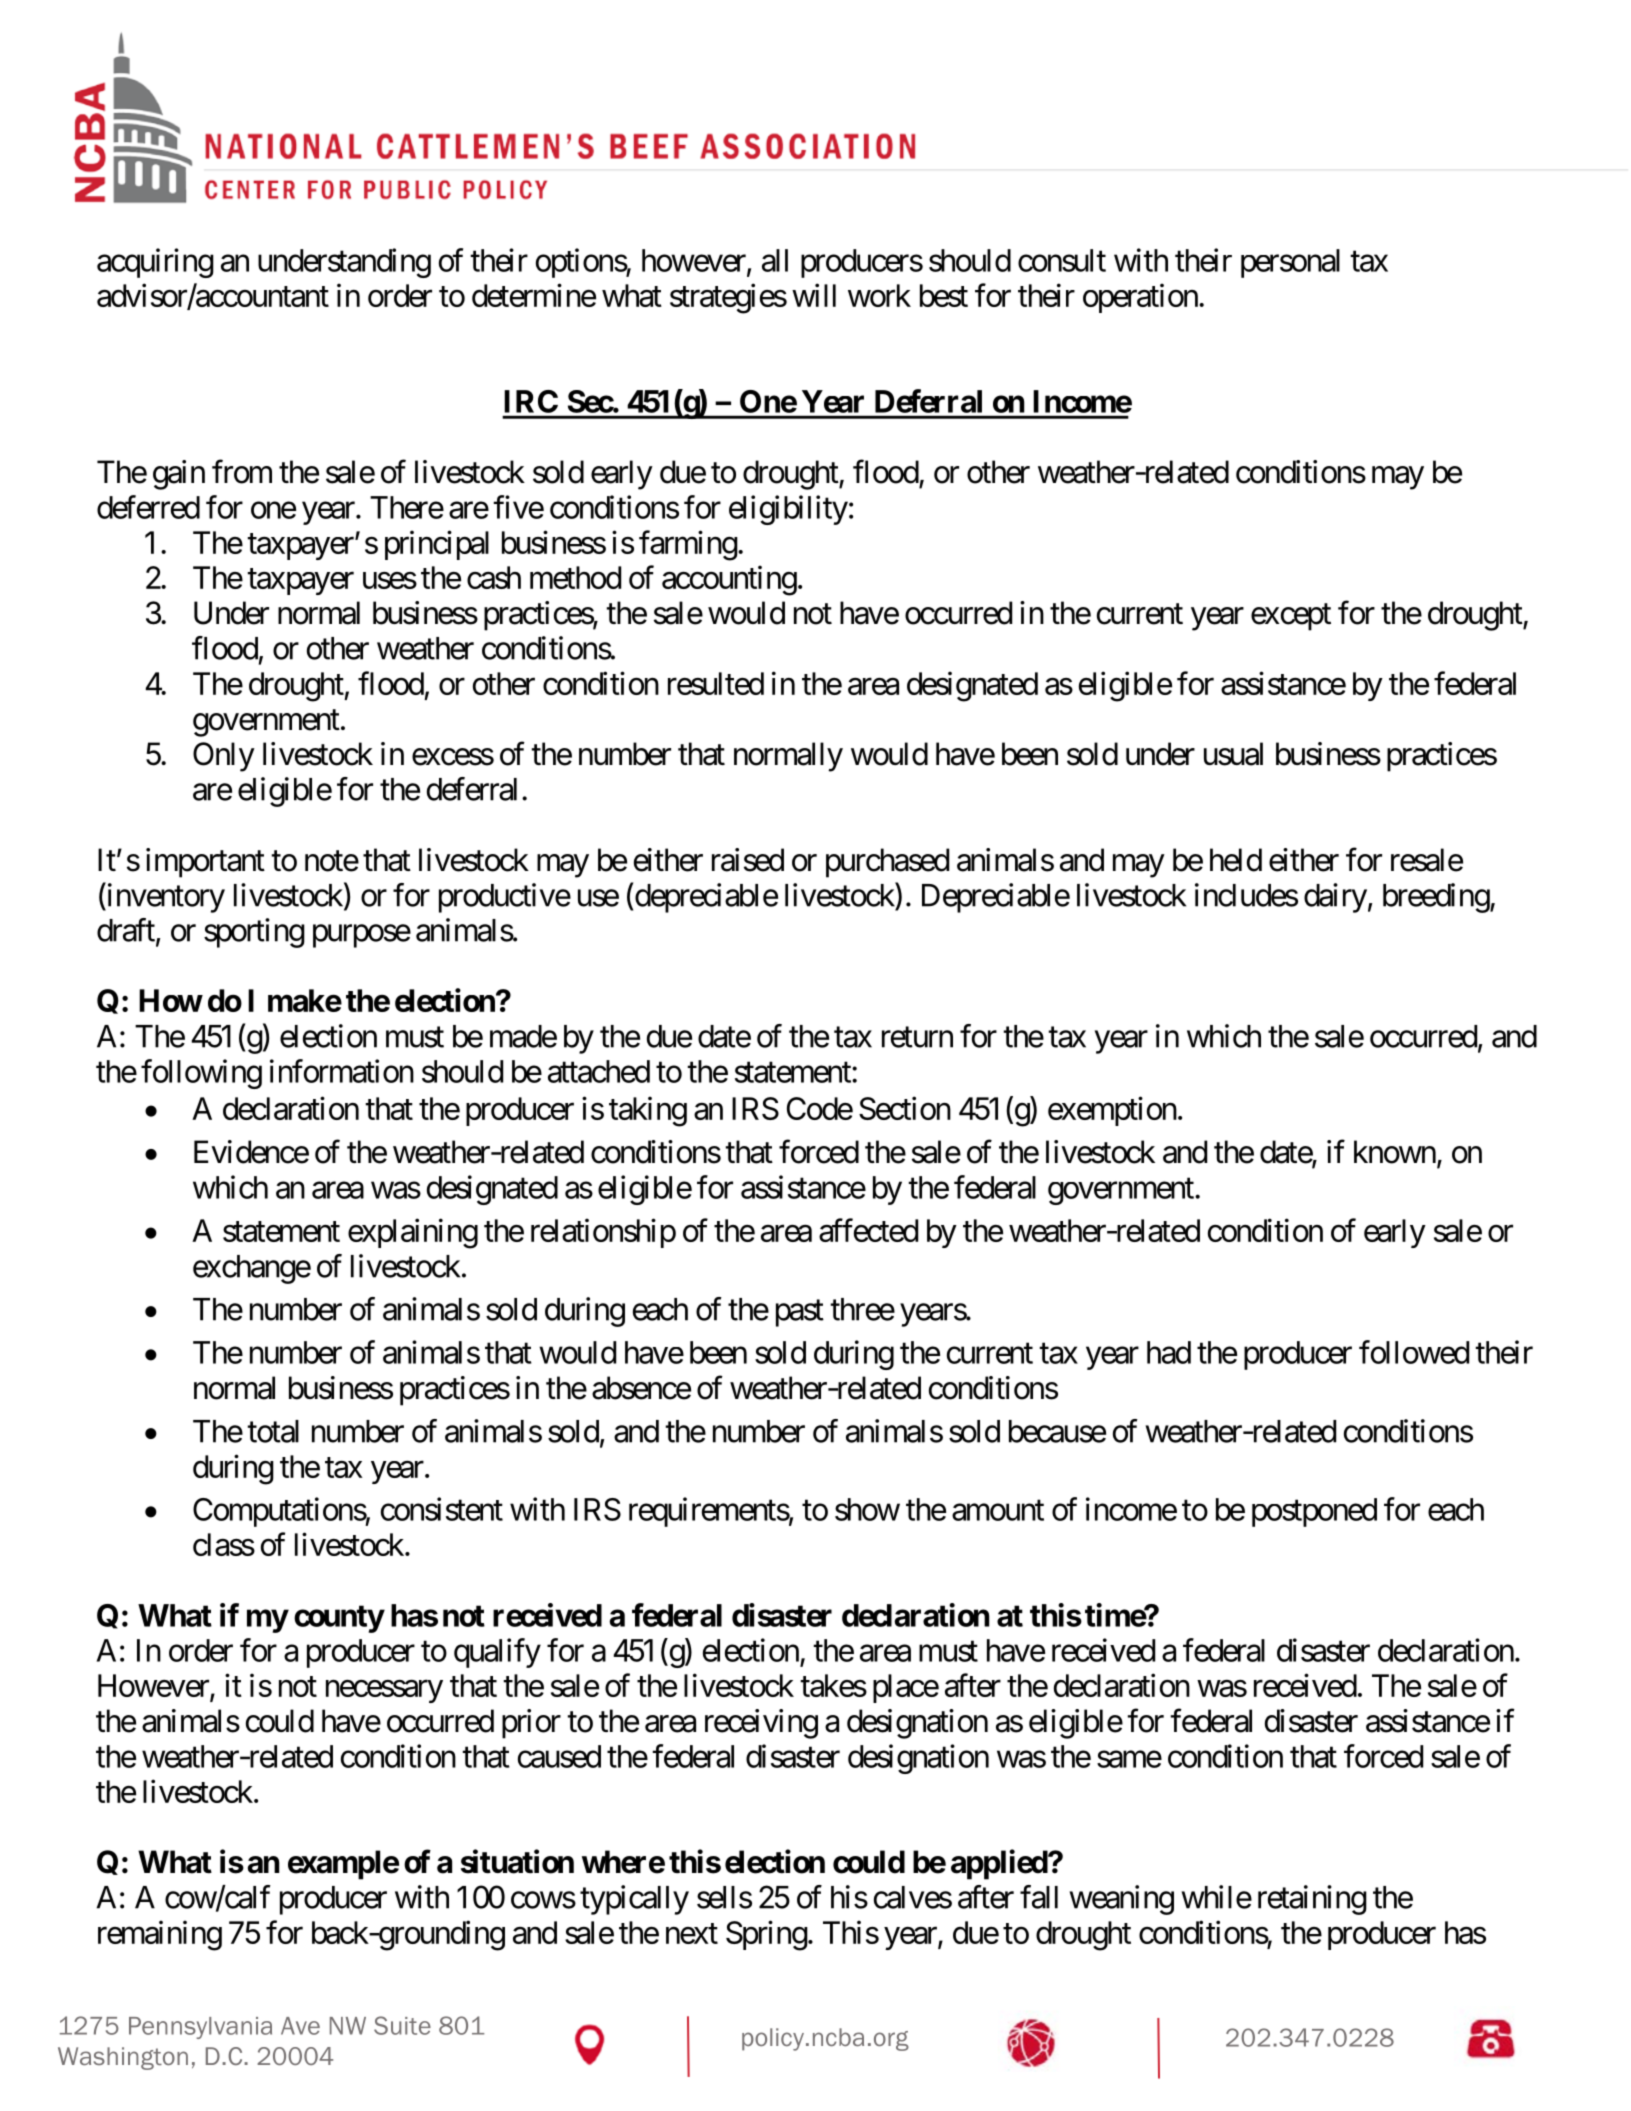 This document has width=1631, height=2111. I want to click on total, so click(273, 1431).
